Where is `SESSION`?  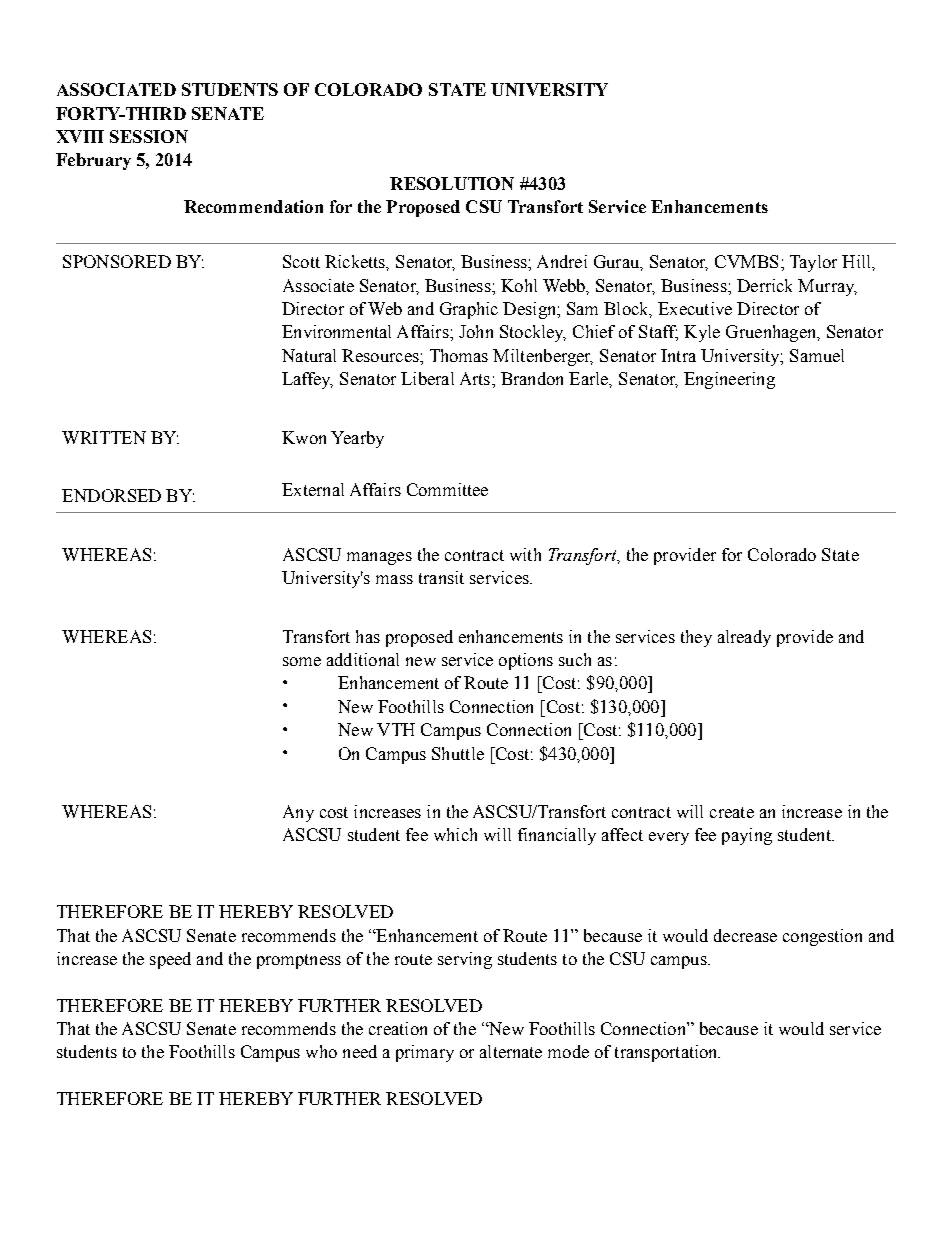 SESSION is located at coordinates (149, 136).
